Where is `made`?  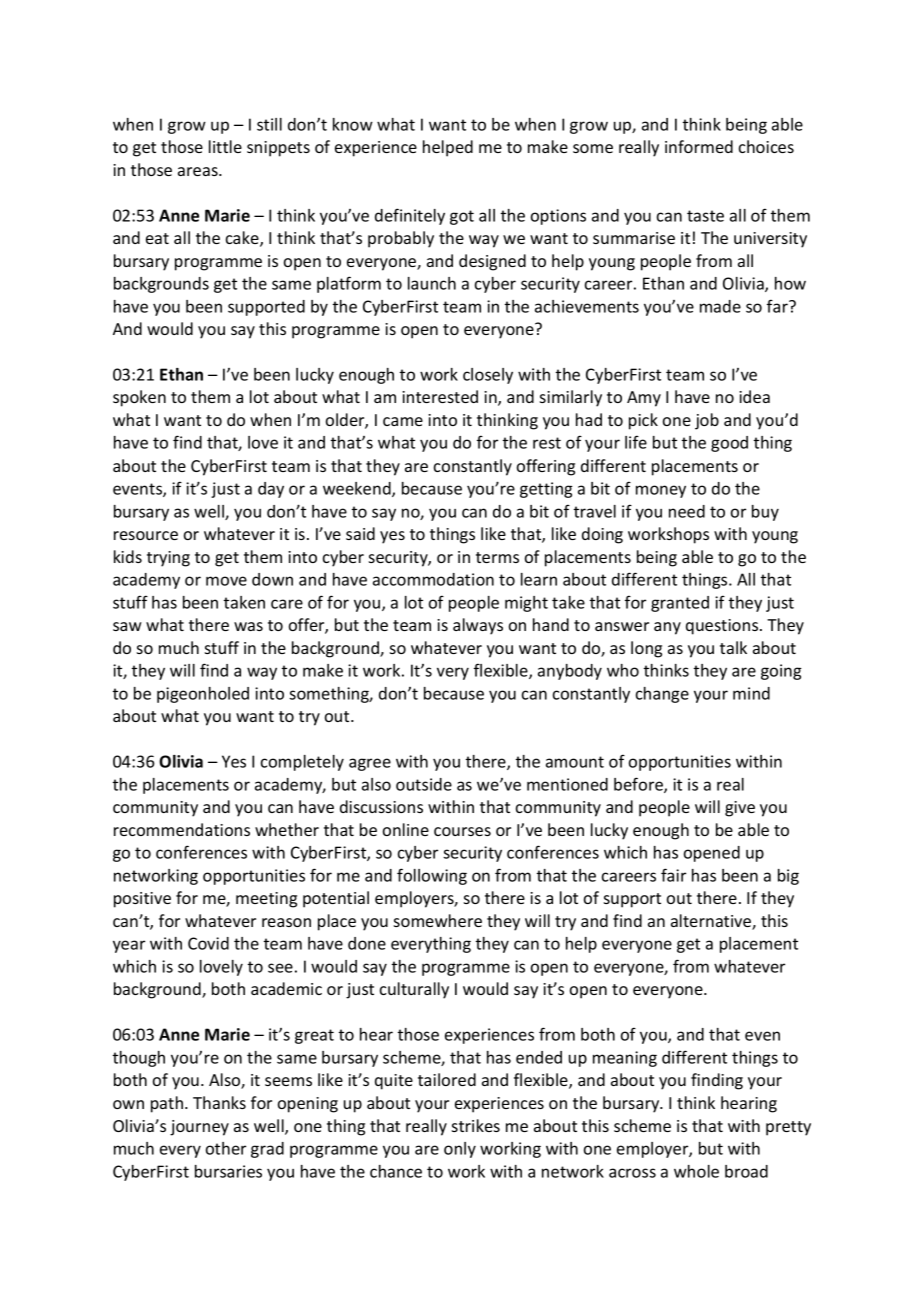
made is located at coordinates (720, 306).
